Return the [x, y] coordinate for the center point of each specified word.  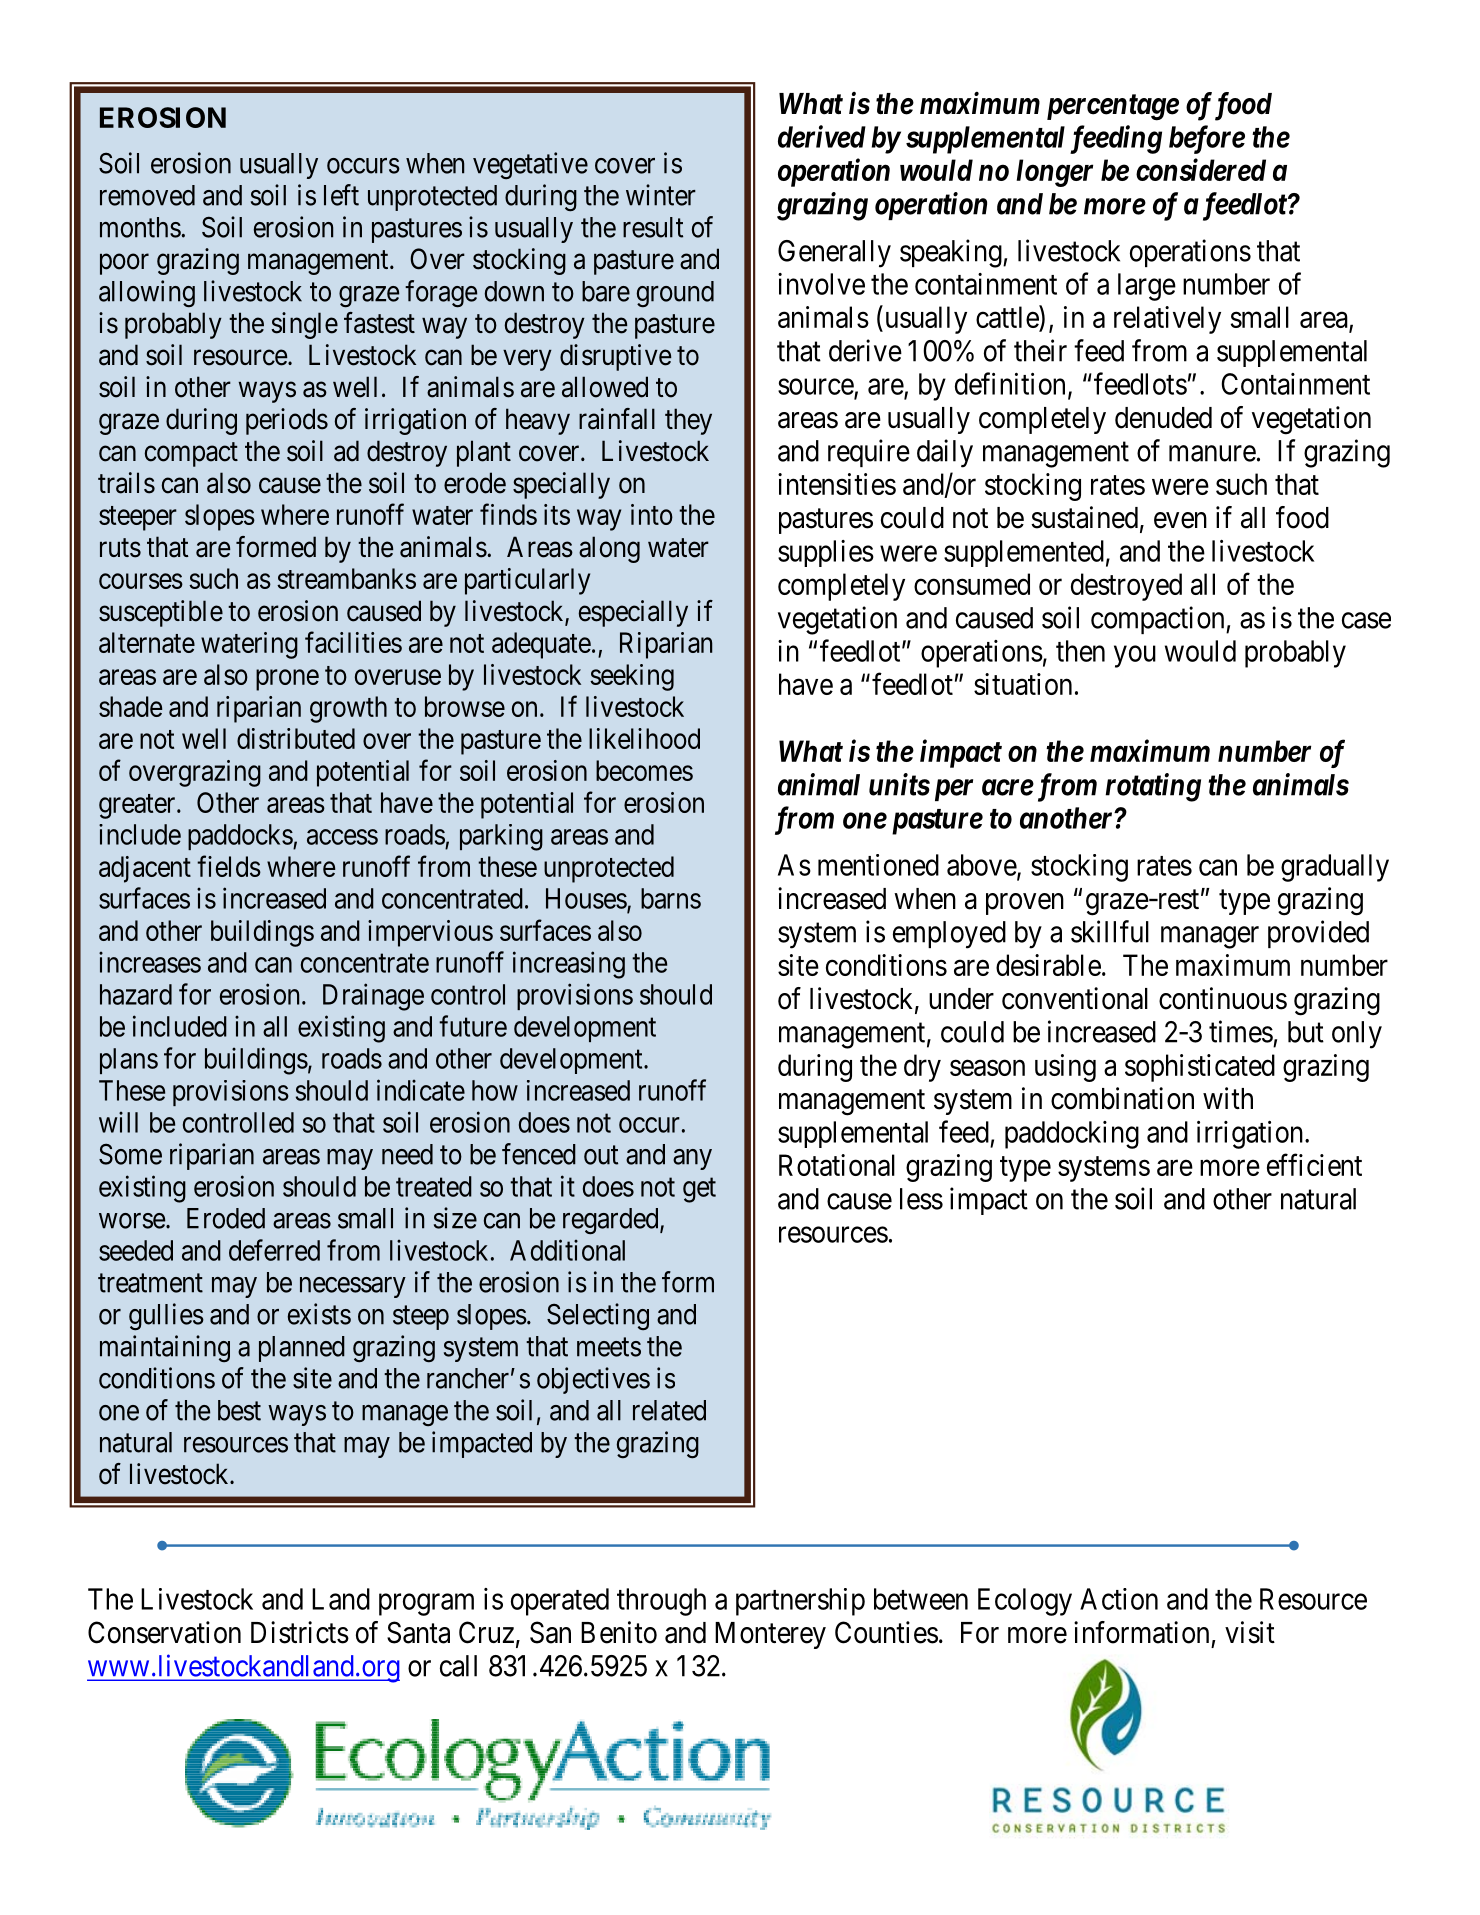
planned [302, 1349]
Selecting [598, 1316]
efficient [1314, 1165]
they [688, 421]
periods [287, 421]
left [341, 195]
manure [1212, 454]
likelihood [644, 738]
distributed [296, 738]
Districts [300, 1632]
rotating [1153, 787]
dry [922, 1068]
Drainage [373, 997]
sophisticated [1200, 1068]
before [1207, 139]
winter [661, 195]
